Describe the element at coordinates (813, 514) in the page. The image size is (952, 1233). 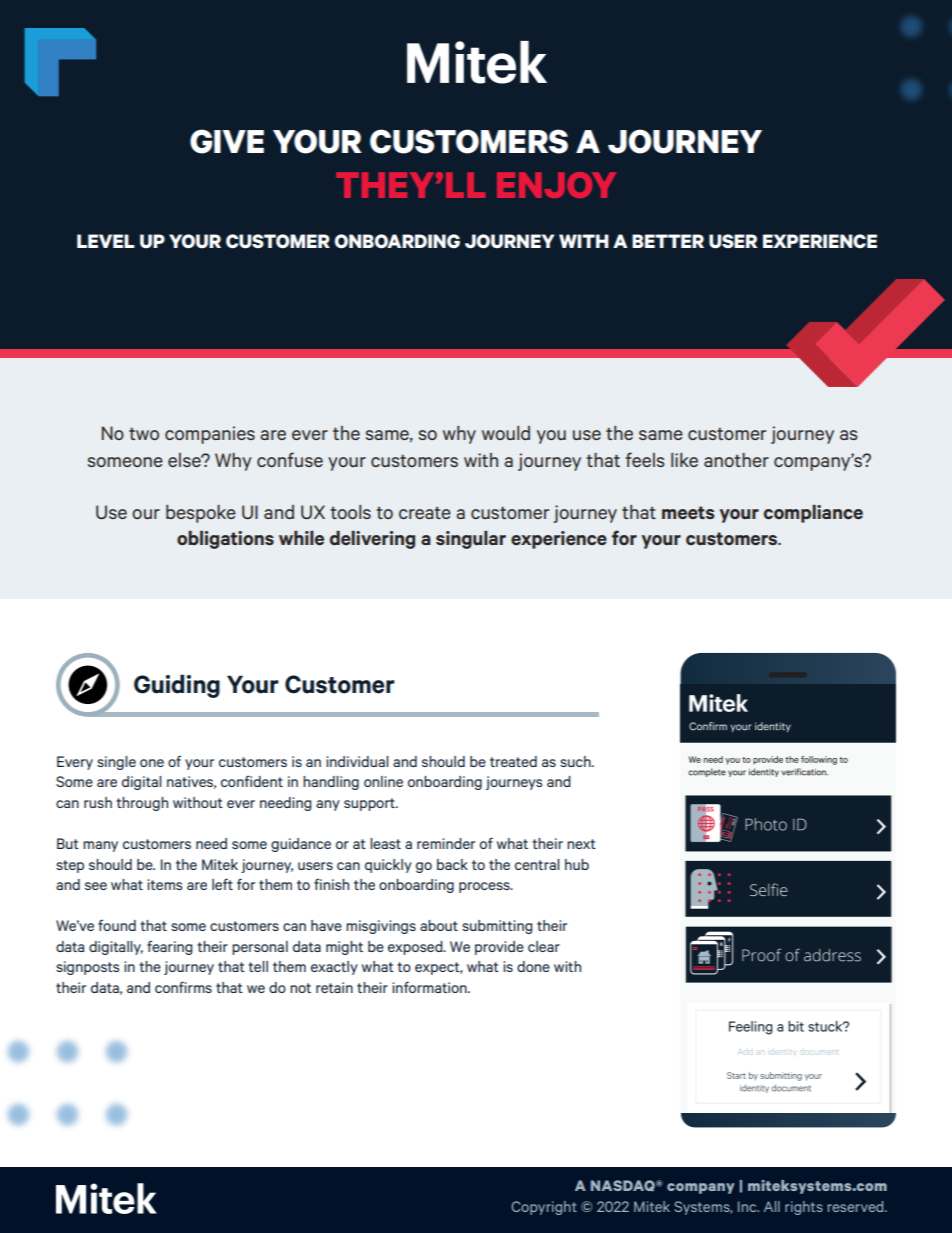
I see `compliance` at that location.
